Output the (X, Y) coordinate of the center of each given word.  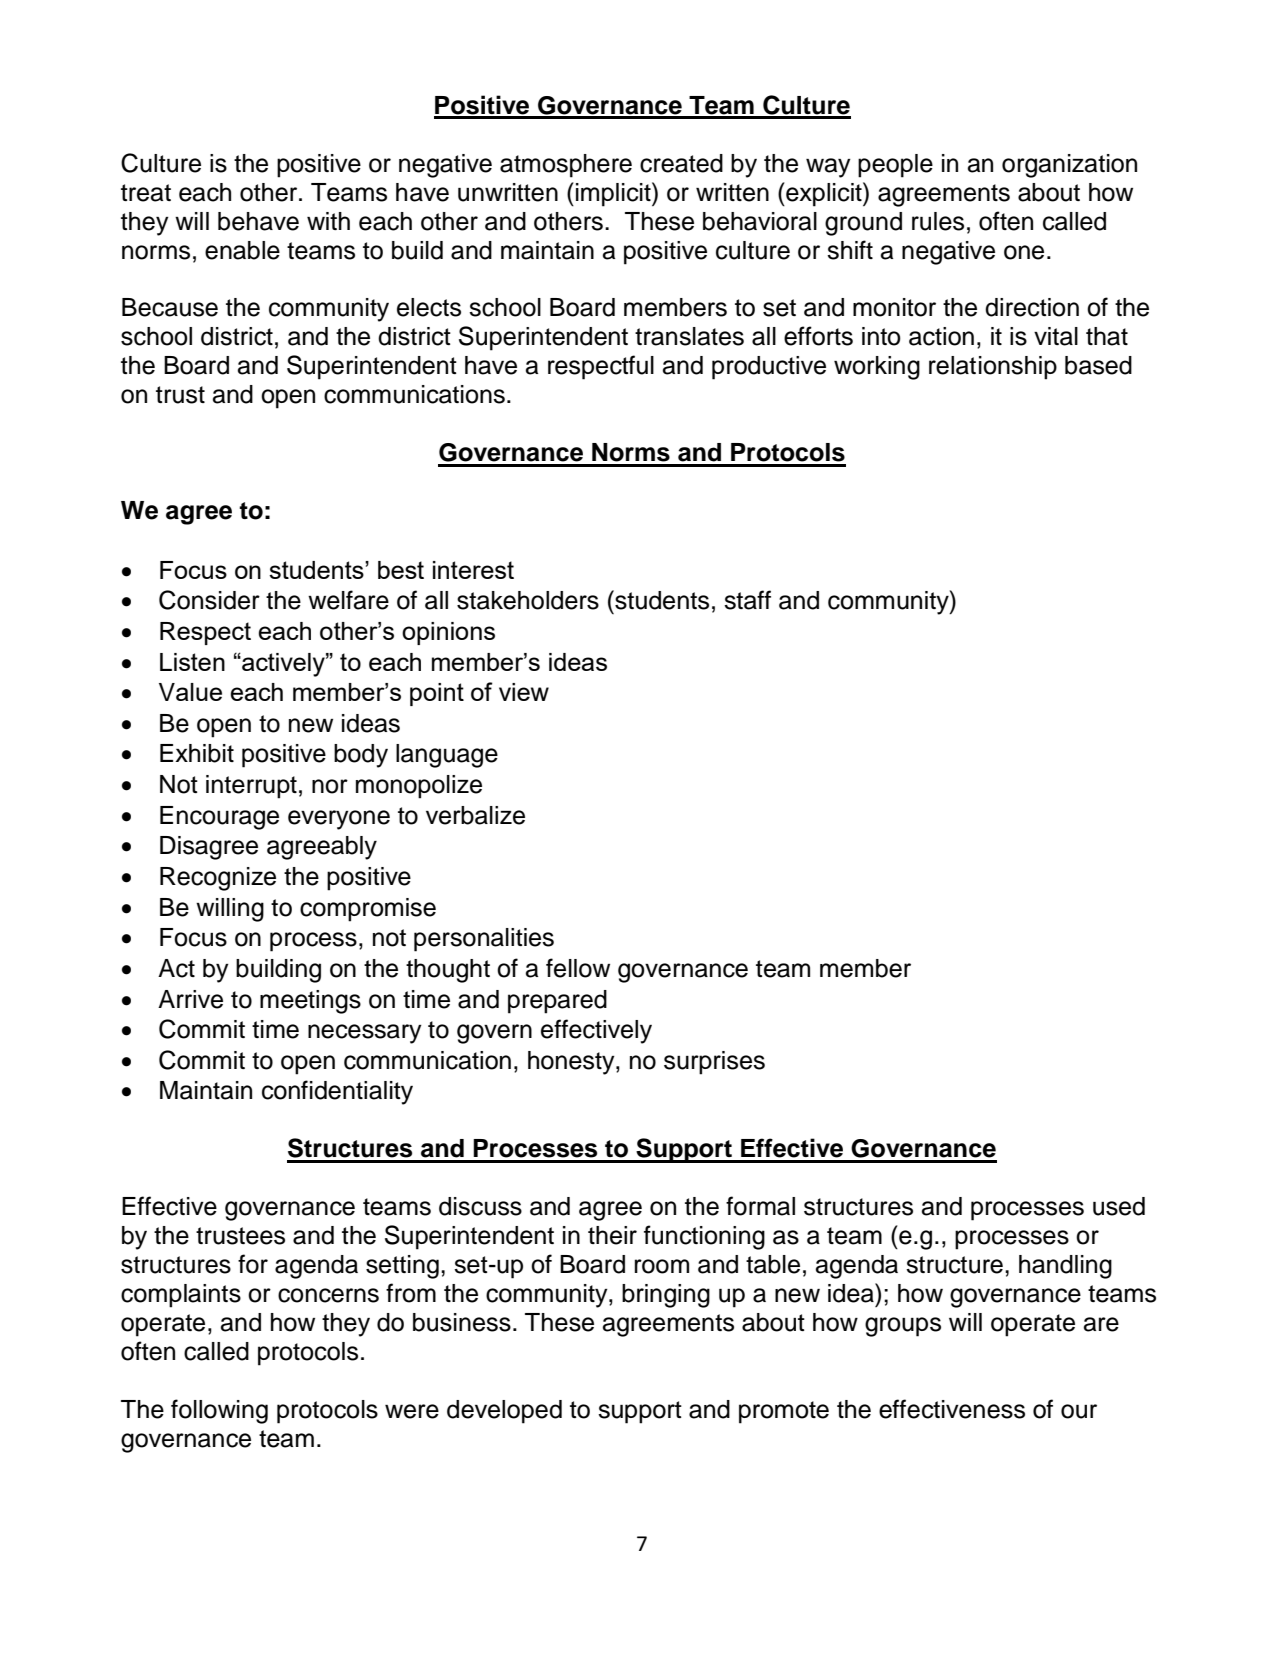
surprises (714, 1063)
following (219, 1411)
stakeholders (528, 600)
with (328, 221)
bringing (666, 1296)
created (681, 163)
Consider (209, 600)
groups (903, 1327)
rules (938, 221)
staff (747, 600)
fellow (578, 968)
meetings (310, 1002)
